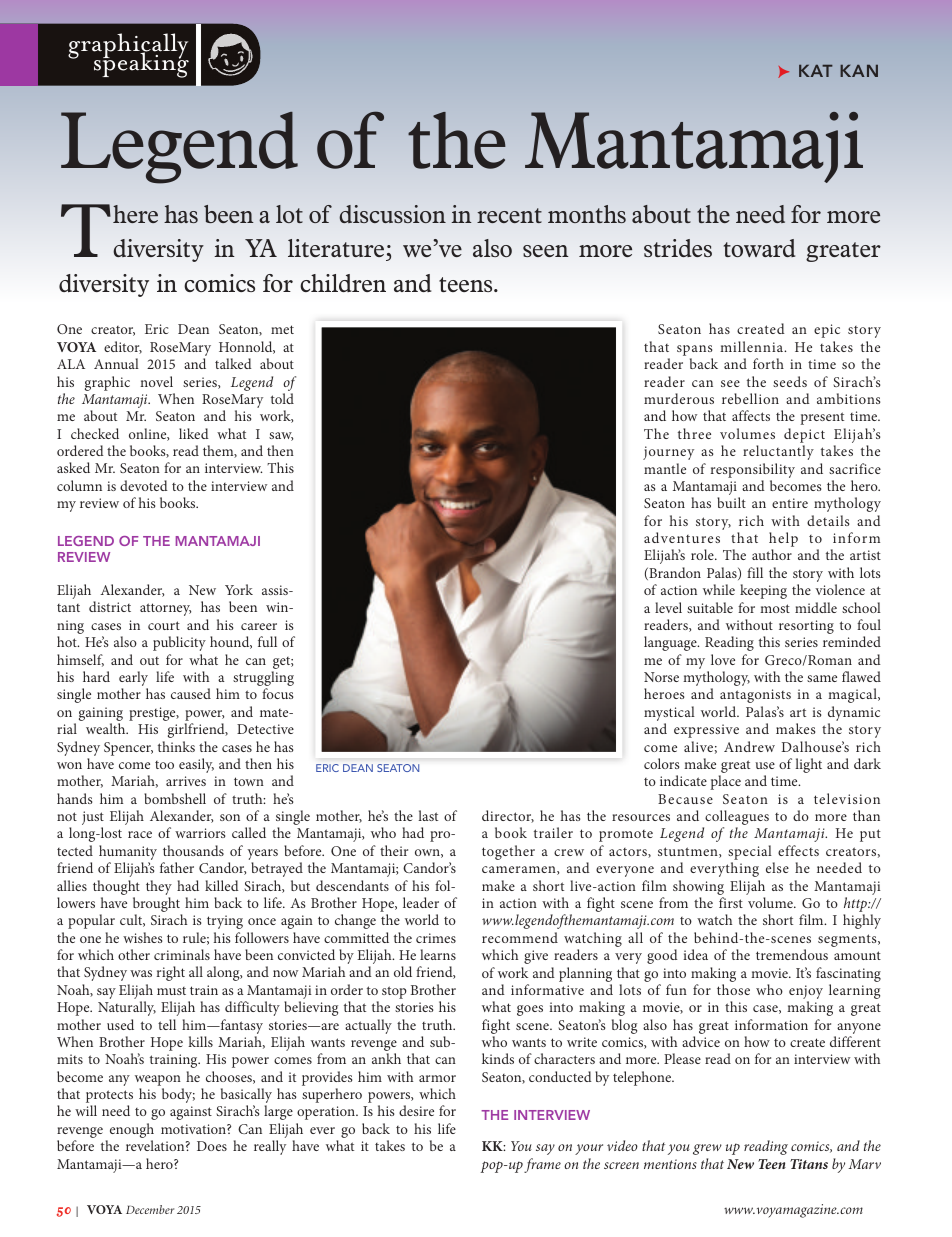 This page has height=1237, width=952. Describe the element at coordinates (542, 1165) in the page. I see `frame` at that location.
